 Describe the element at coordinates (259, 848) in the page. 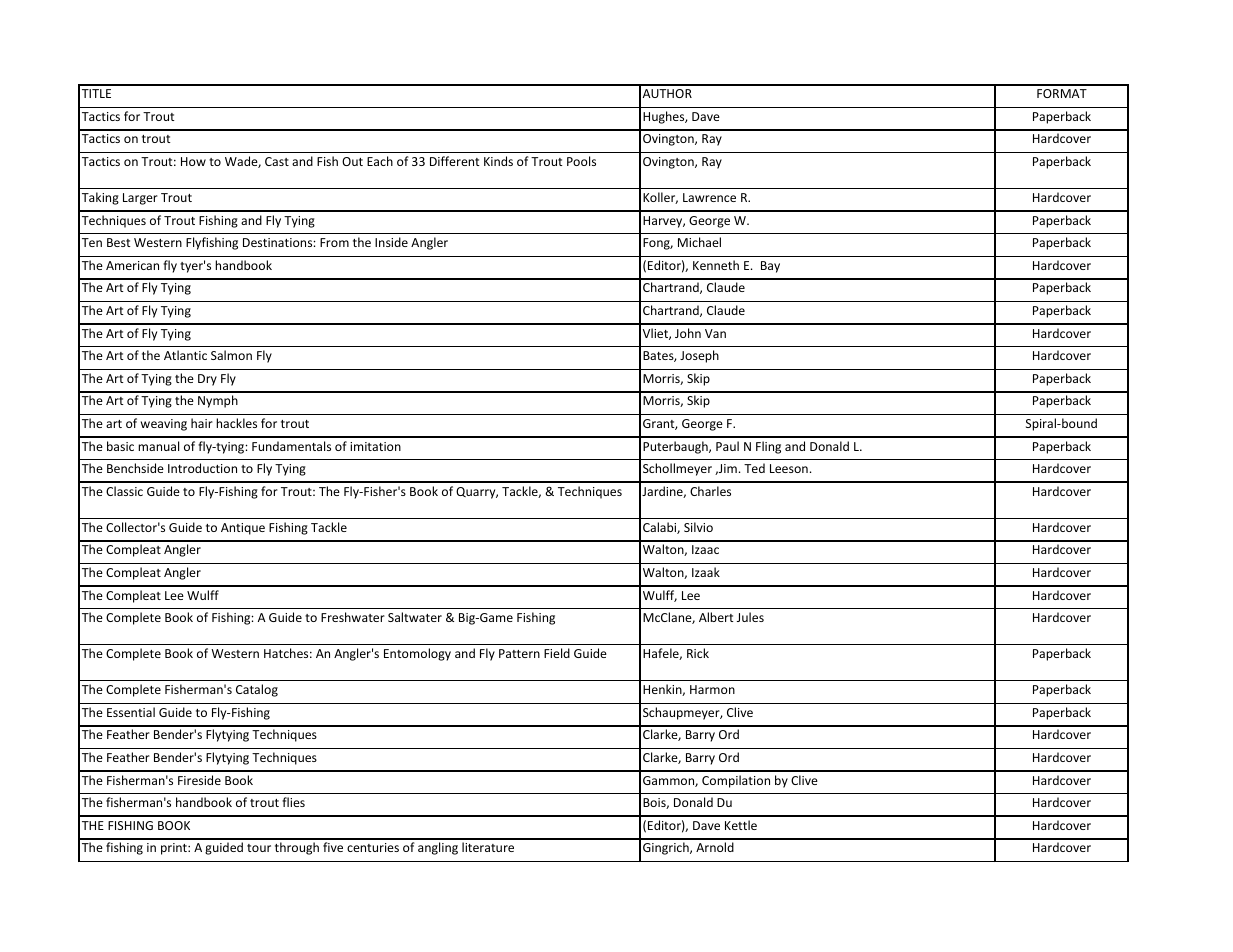

I see `tour` at that location.
